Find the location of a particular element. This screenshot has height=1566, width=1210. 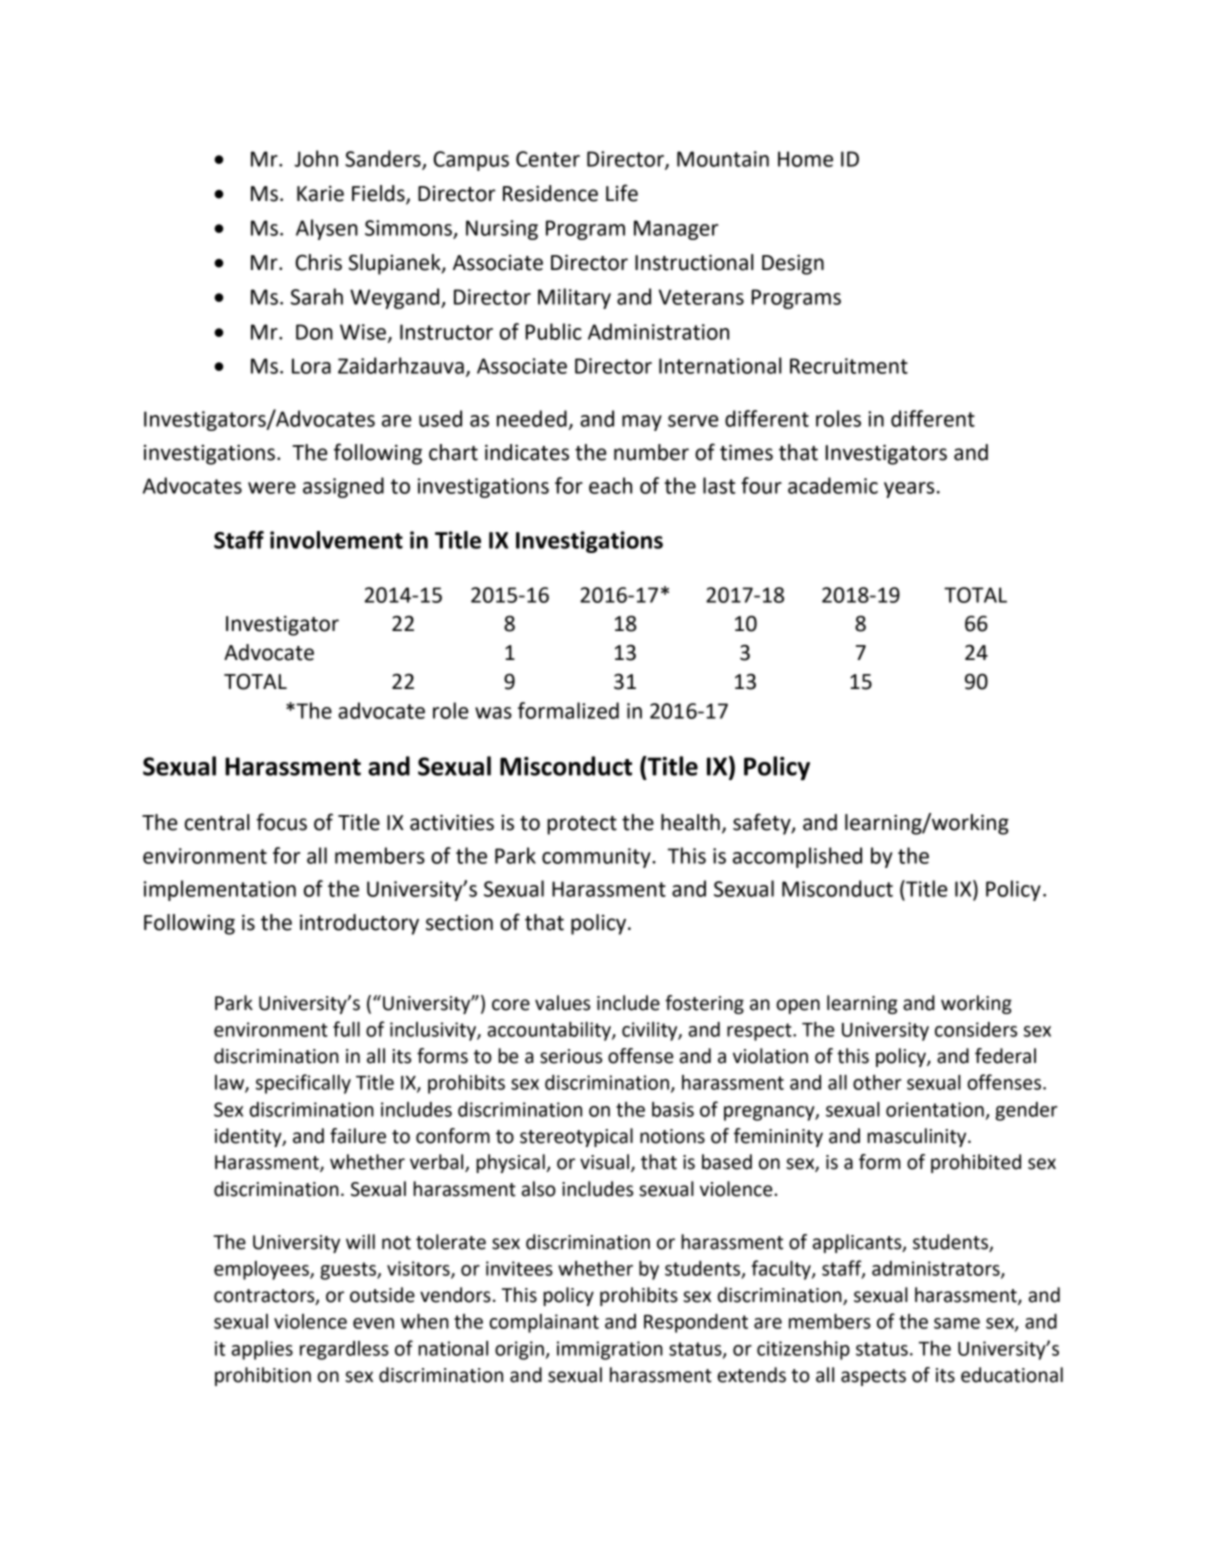

specifically is located at coordinates (303, 1084).
